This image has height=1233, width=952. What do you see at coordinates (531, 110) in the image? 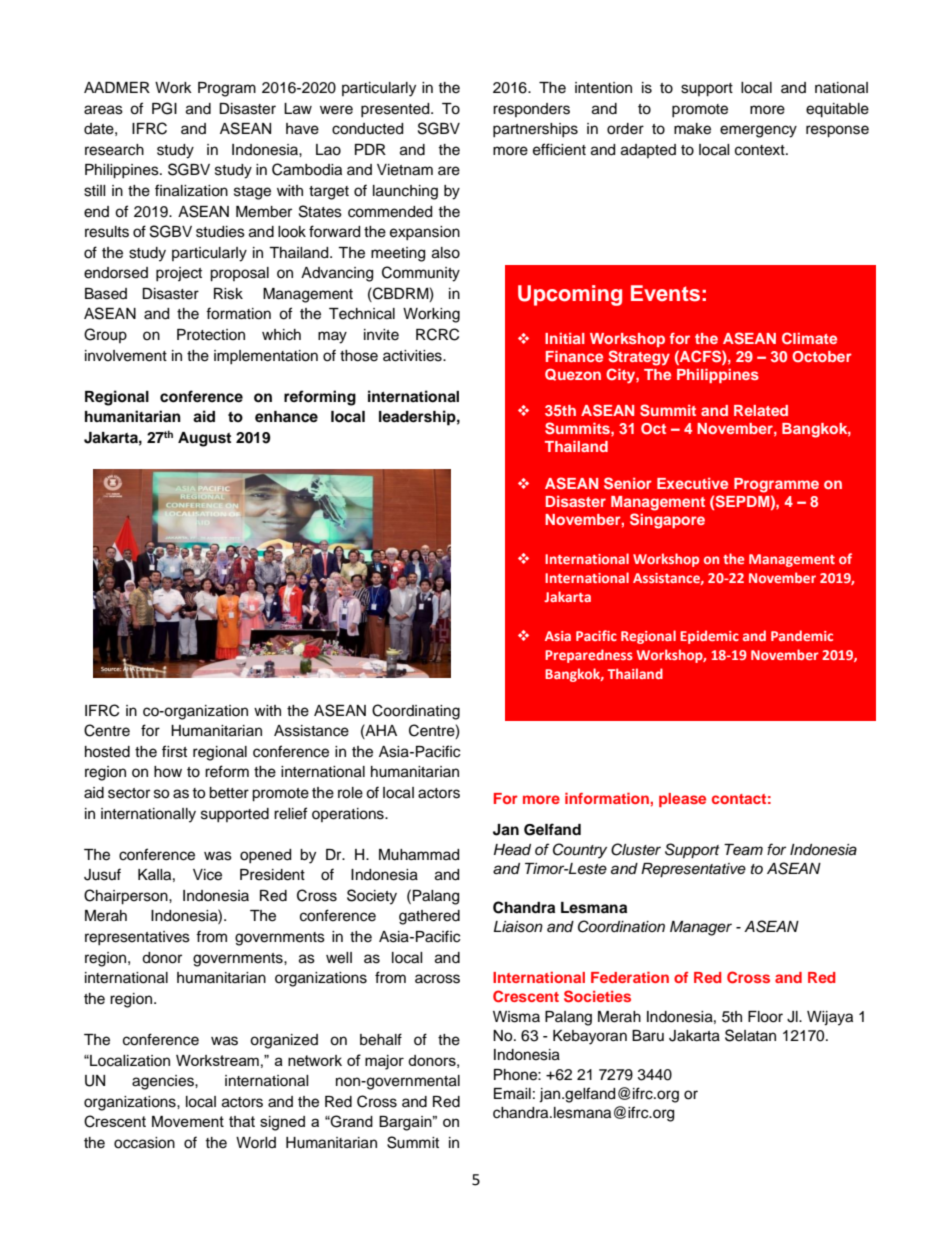
I see `responders` at bounding box center [531, 110].
